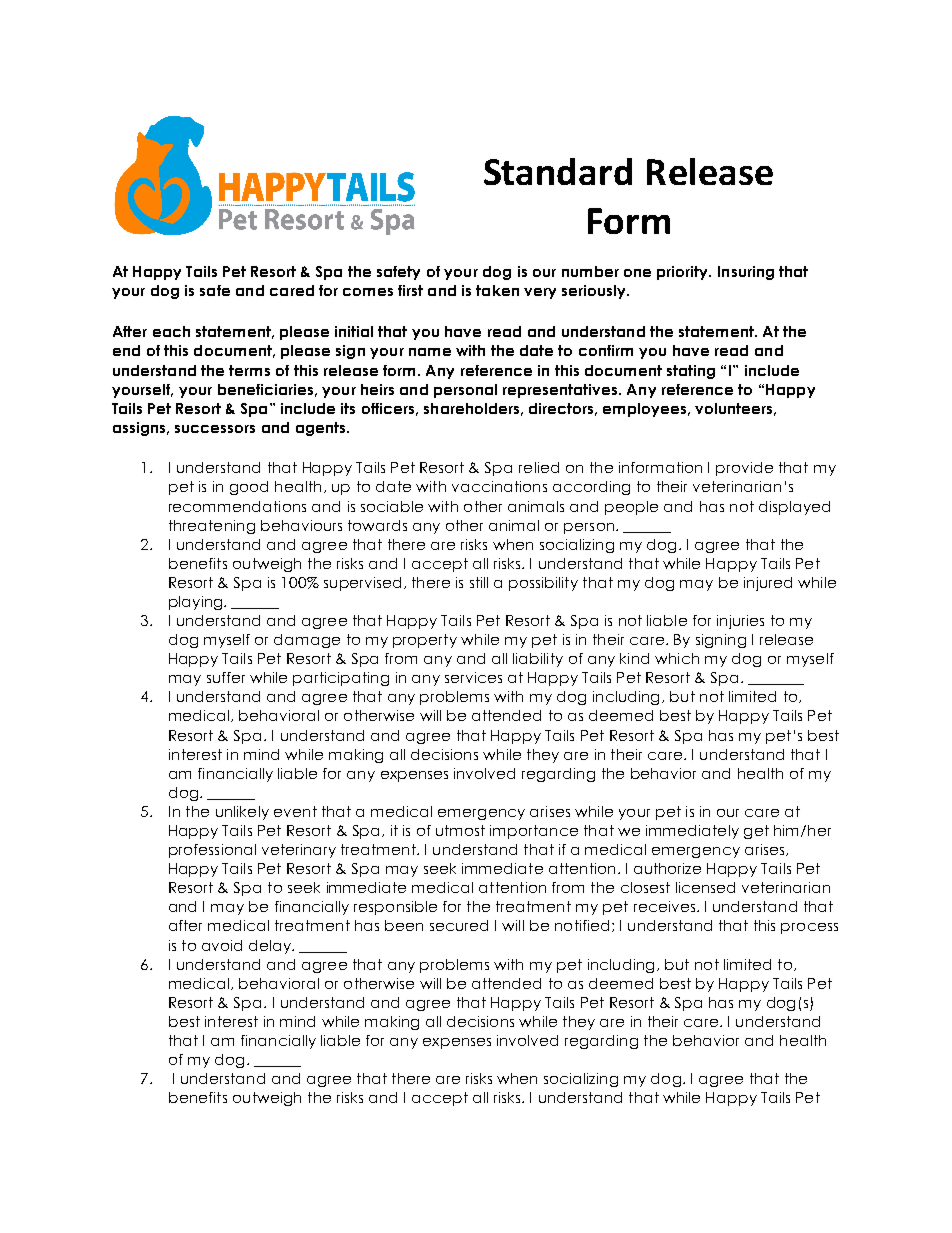  I want to click on which, so click(677, 658).
